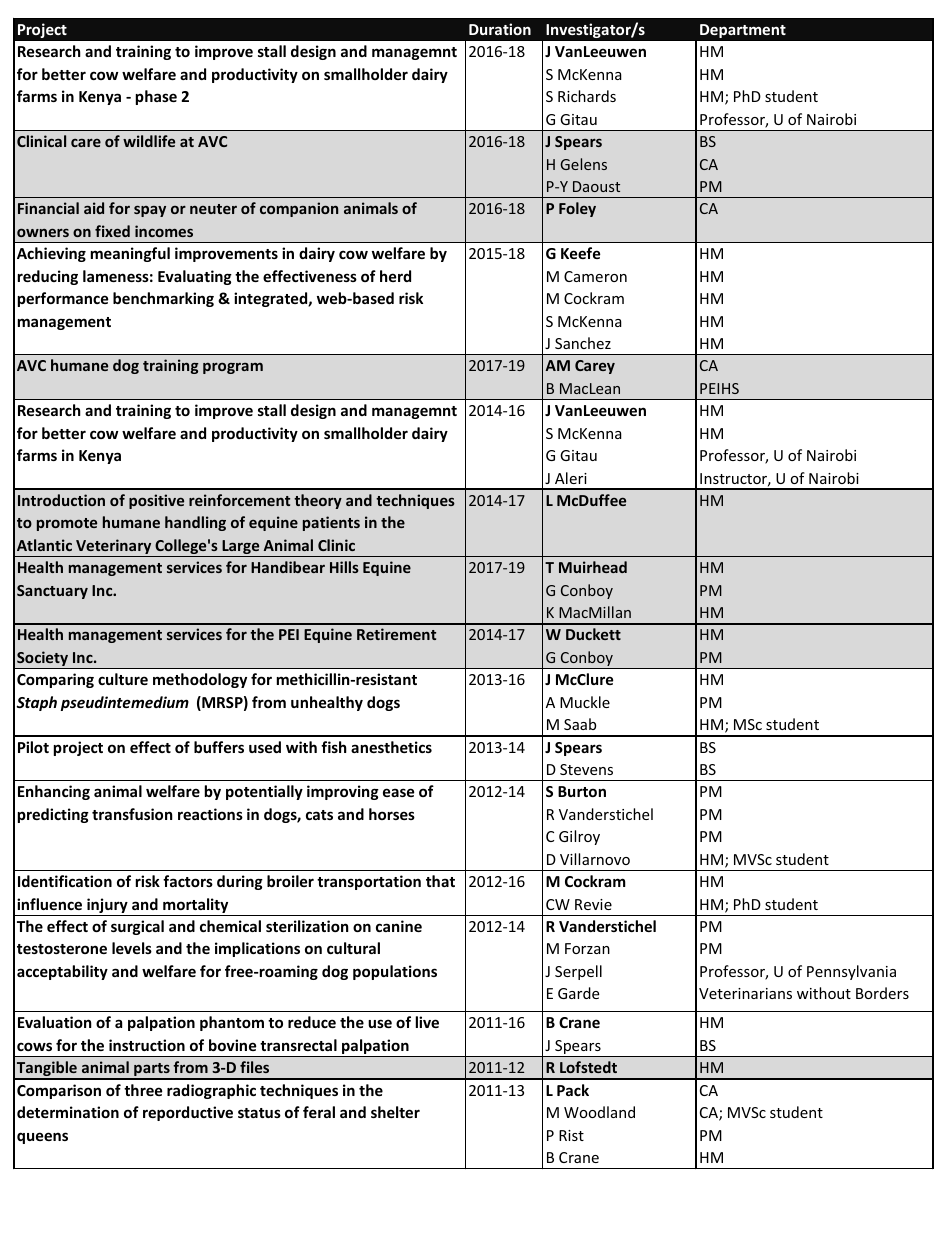  I want to click on Veterinarians, so click(745, 993).
